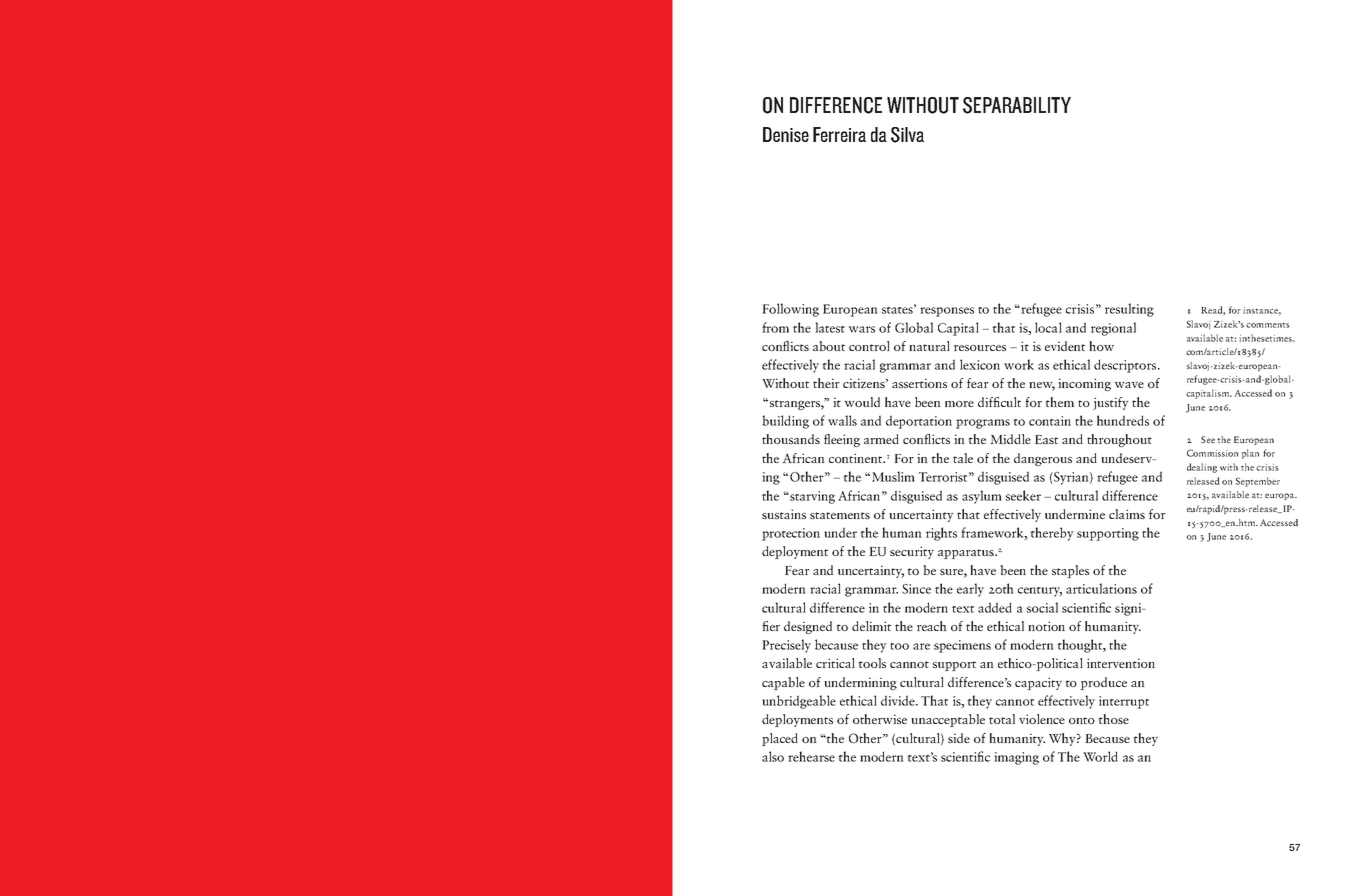 This screenshot has height=896, width=1345. Describe the element at coordinates (842, 420) in the screenshot. I see `walls` at that location.
